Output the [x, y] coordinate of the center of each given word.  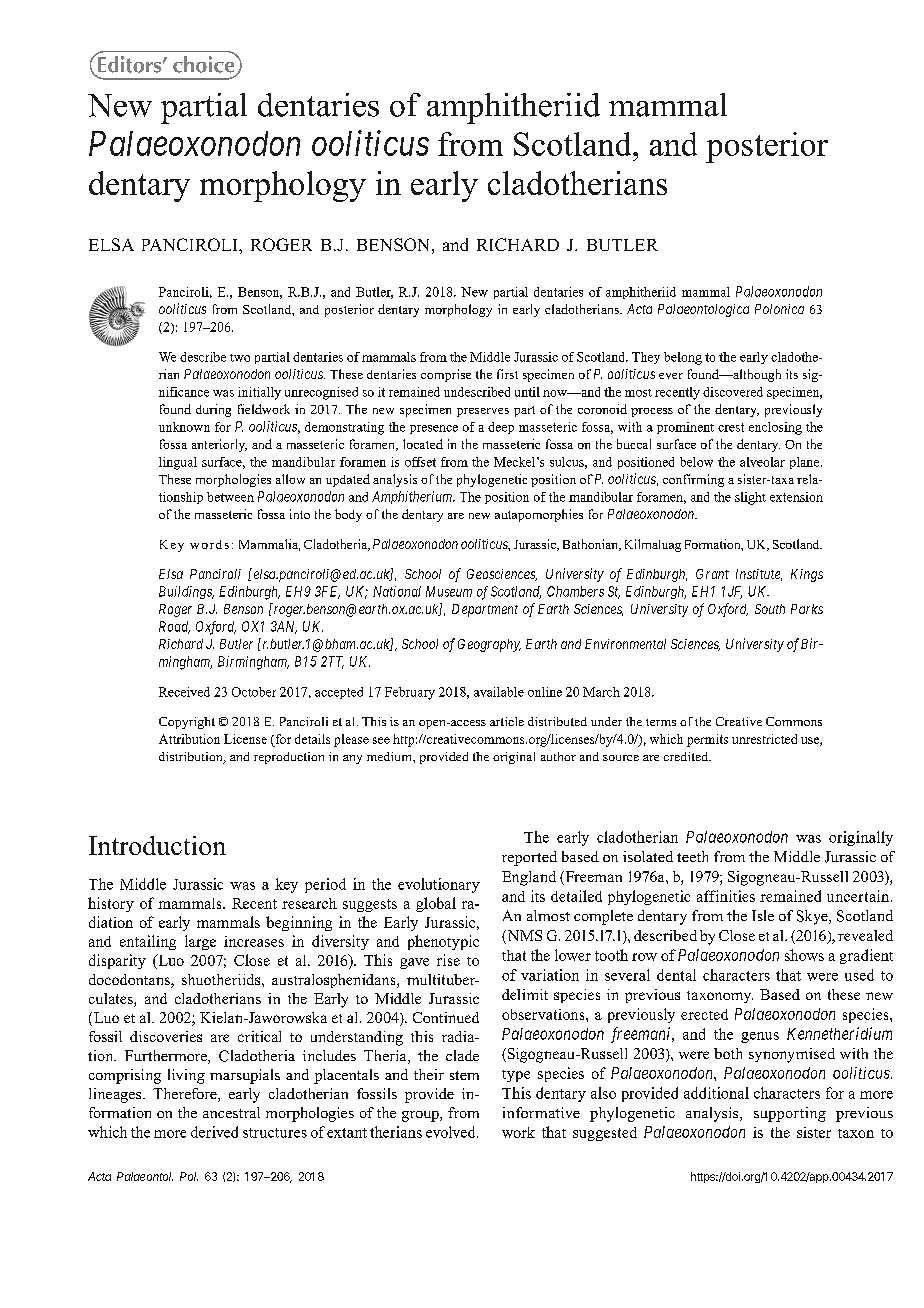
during [213, 410]
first [507, 374]
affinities [726, 896]
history [111, 904]
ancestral [231, 1112]
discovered [733, 392]
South [770, 609]
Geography [489, 645]
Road [174, 627]
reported [529, 858]
